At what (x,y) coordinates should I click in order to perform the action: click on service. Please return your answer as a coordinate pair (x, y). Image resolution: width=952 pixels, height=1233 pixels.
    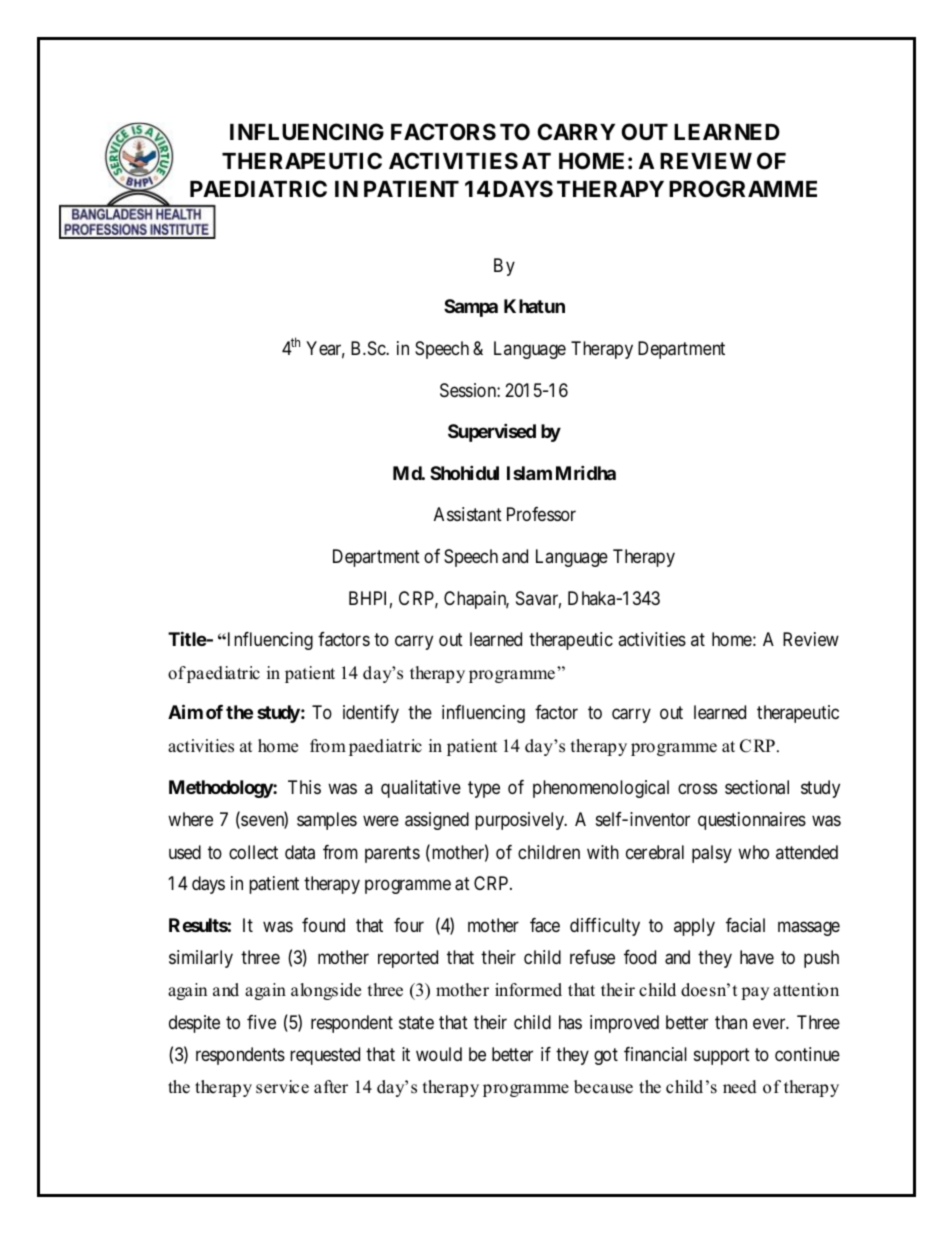
    Looking at the image, I should click on (282, 1087).
